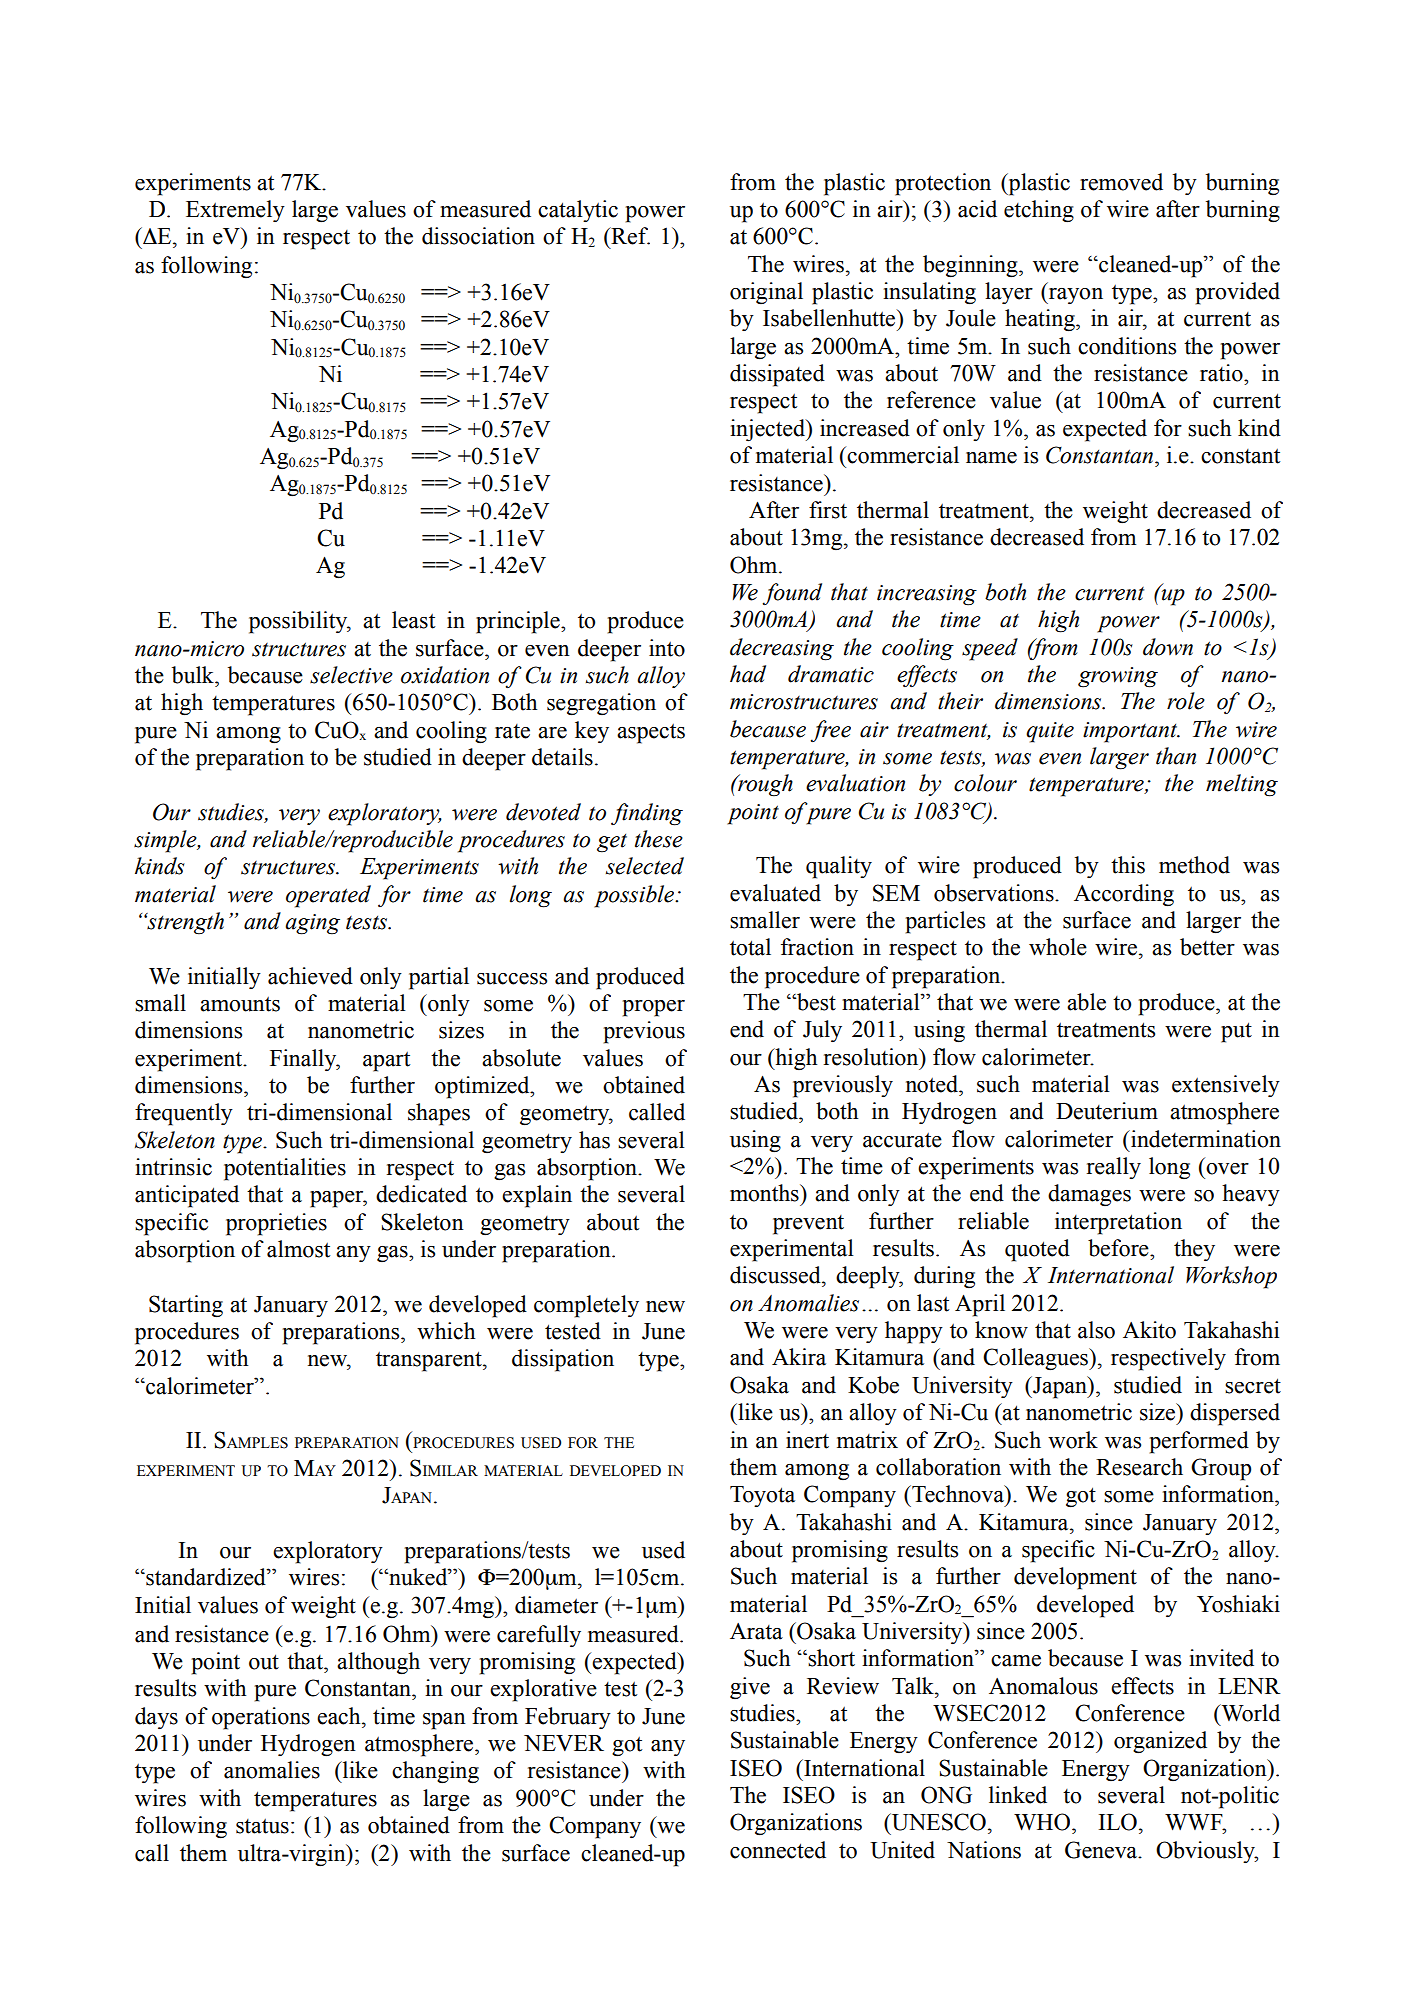 The height and width of the screenshot is (2002, 1414). Describe the element at coordinates (1121, 182) in the screenshot. I see `removed` at that location.
